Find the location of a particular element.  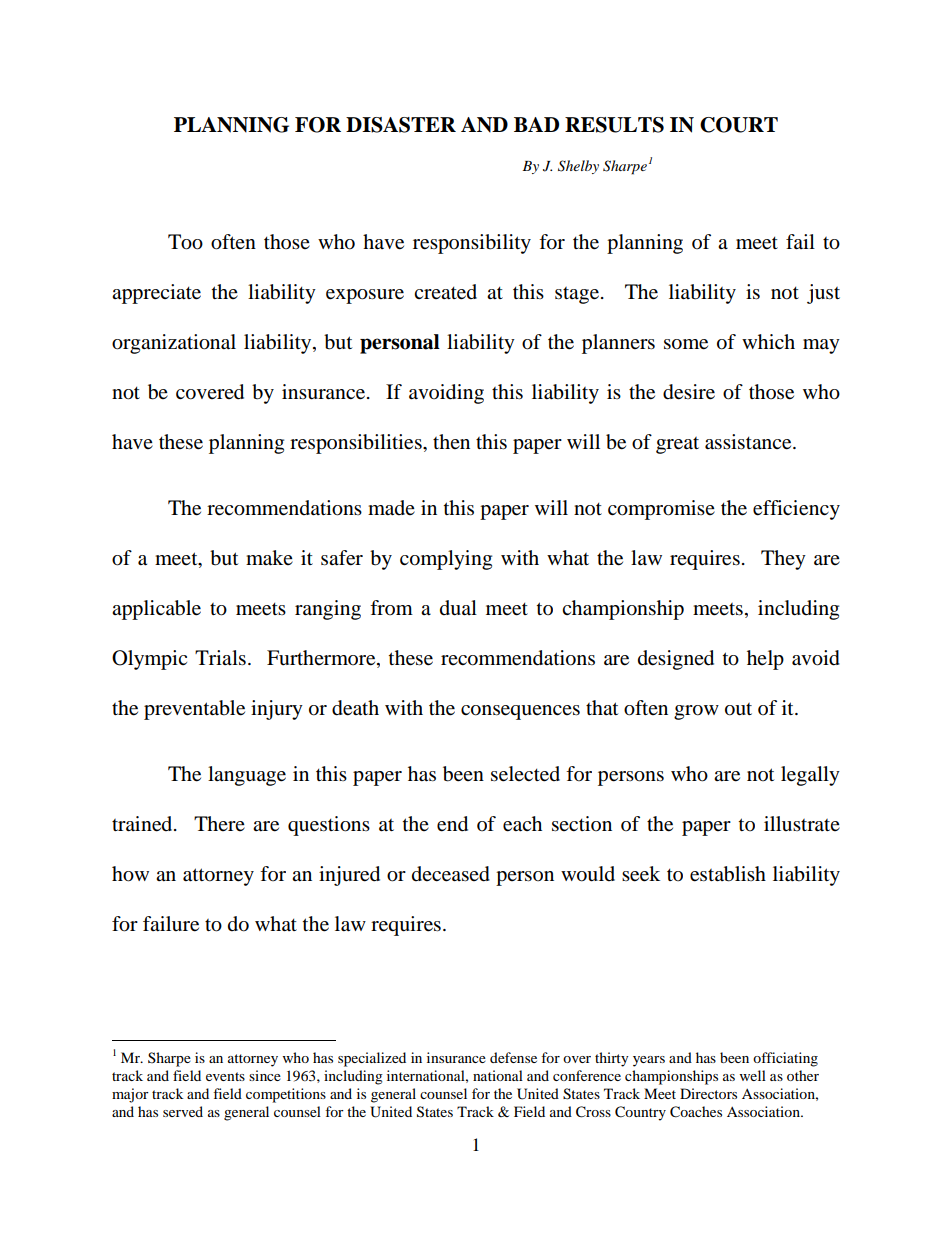

Too is located at coordinates (185, 242).
